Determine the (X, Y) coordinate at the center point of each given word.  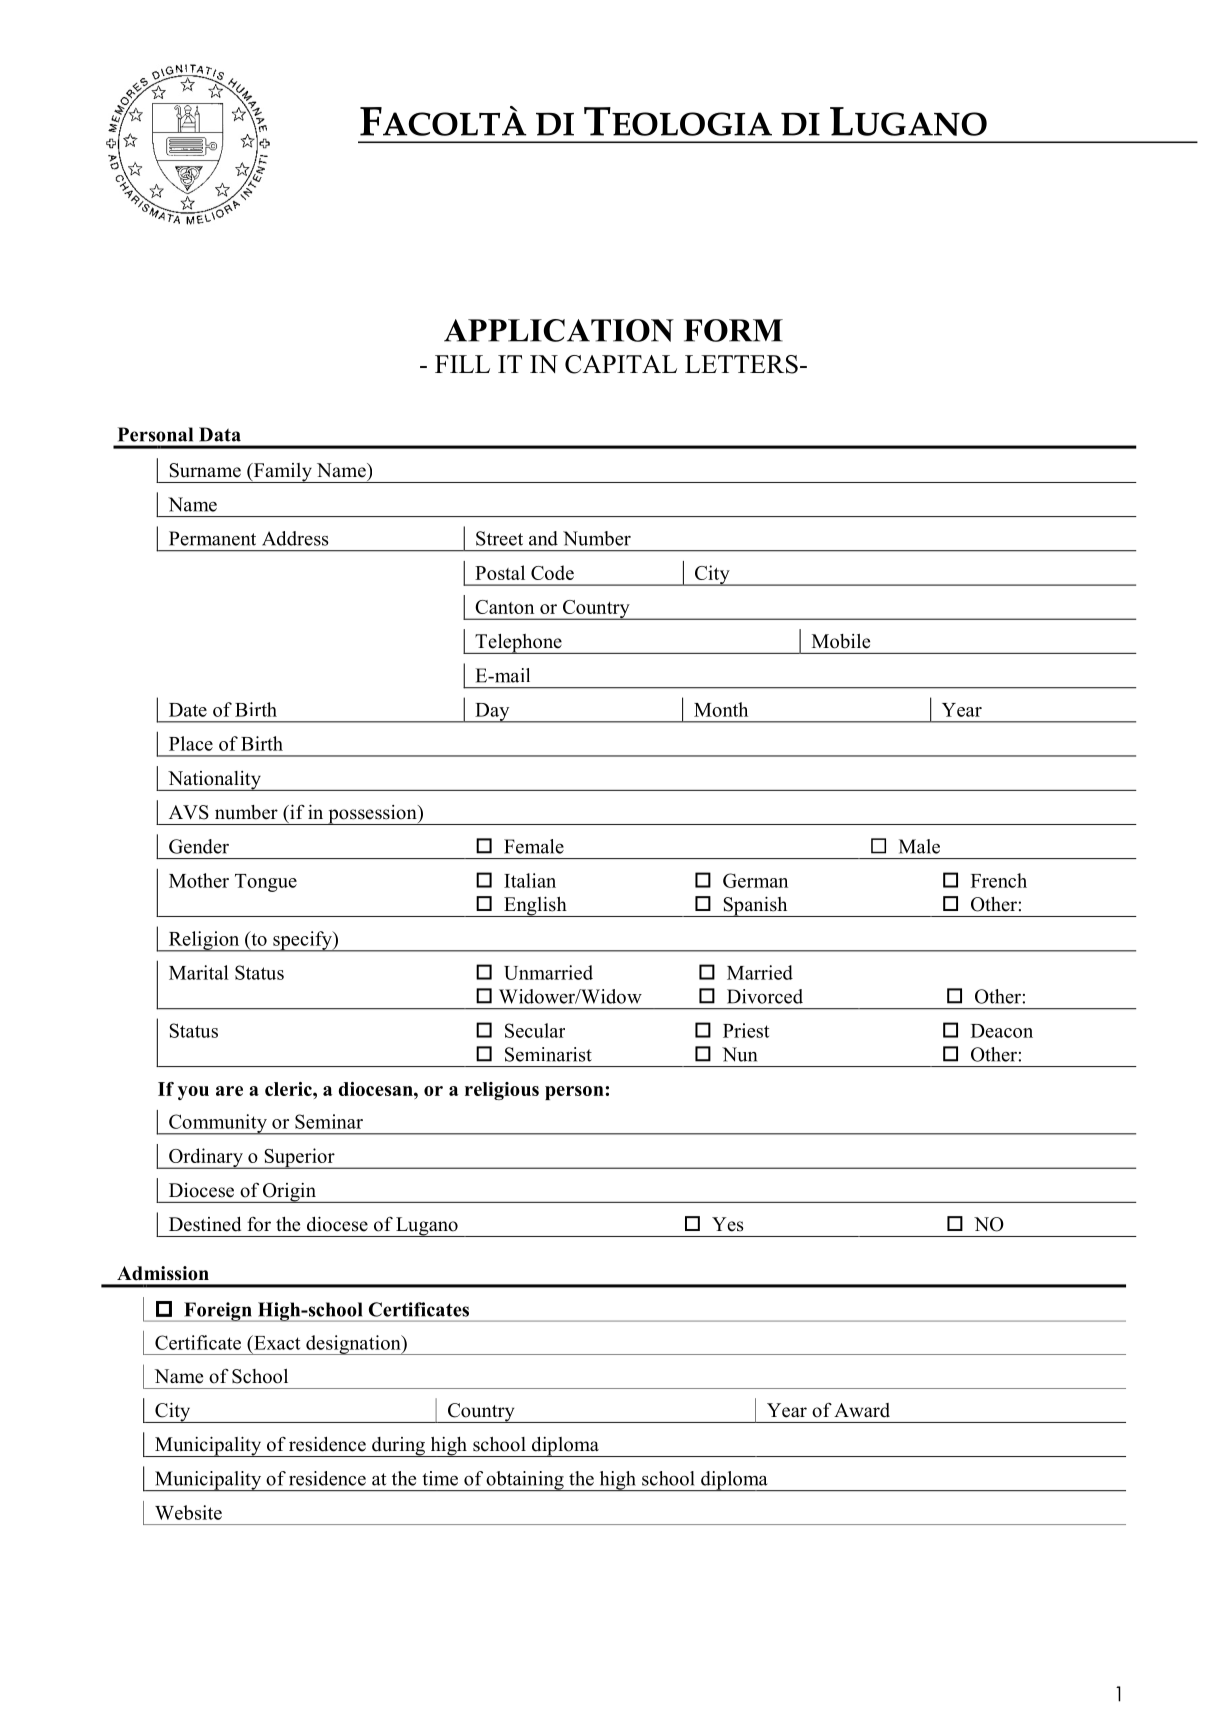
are (229, 1091)
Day (492, 713)
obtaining (525, 1481)
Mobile (841, 641)
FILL (462, 364)
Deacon (1002, 1031)
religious (502, 1091)
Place (191, 743)
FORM (733, 330)
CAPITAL (621, 364)
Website (188, 1512)
